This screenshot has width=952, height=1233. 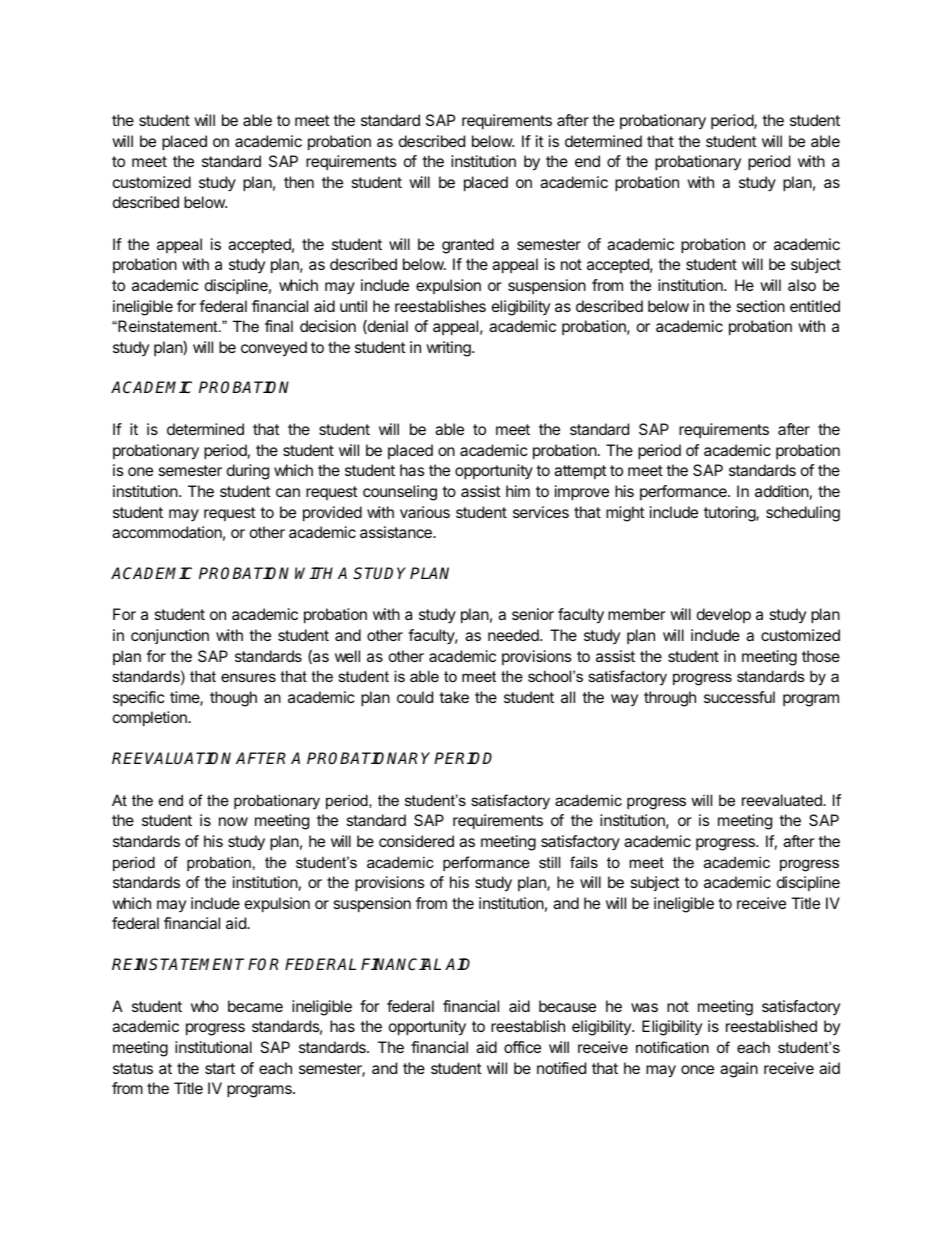 I want to click on then, so click(x=299, y=182).
